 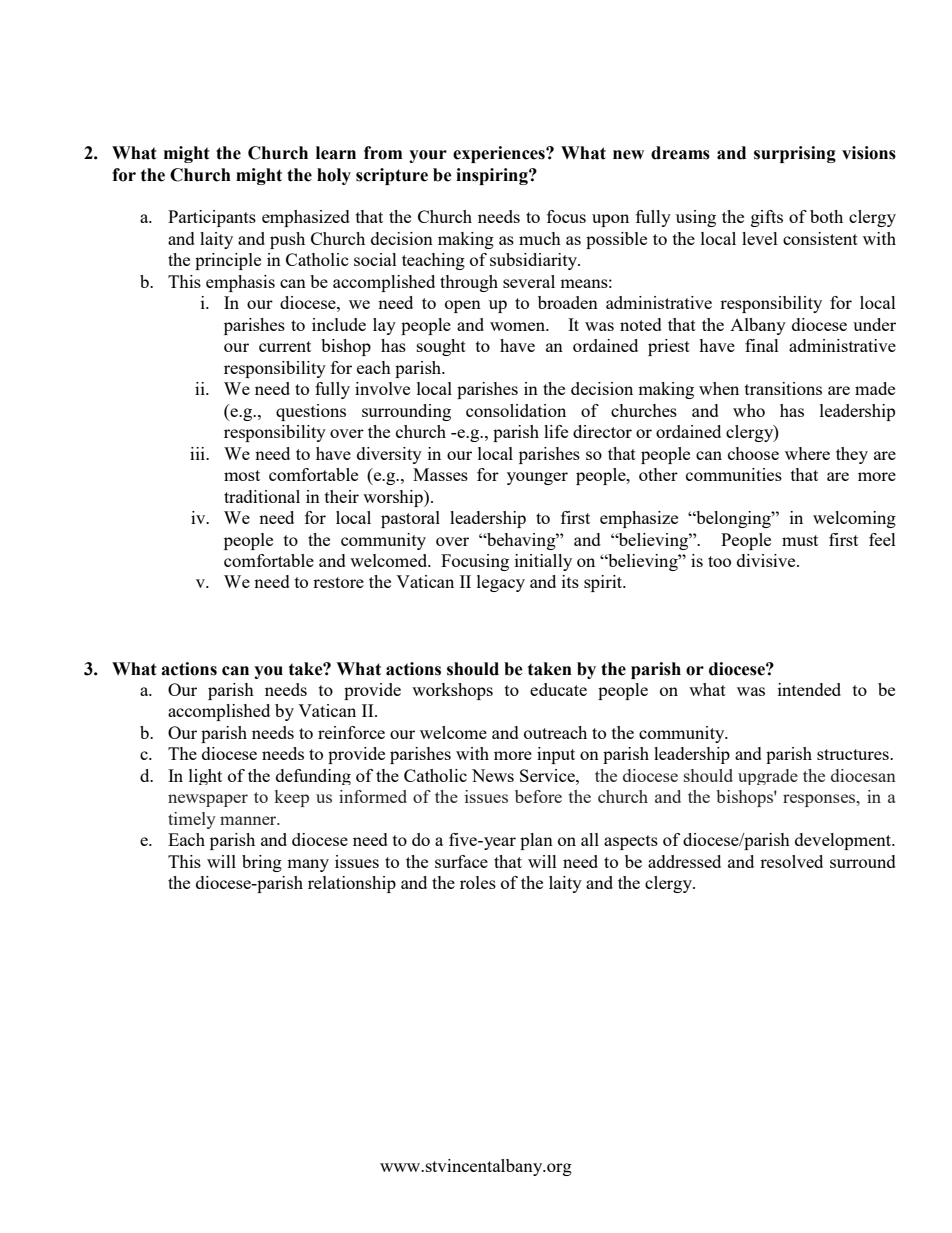 I want to click on must, so click(x=800, y=540).
